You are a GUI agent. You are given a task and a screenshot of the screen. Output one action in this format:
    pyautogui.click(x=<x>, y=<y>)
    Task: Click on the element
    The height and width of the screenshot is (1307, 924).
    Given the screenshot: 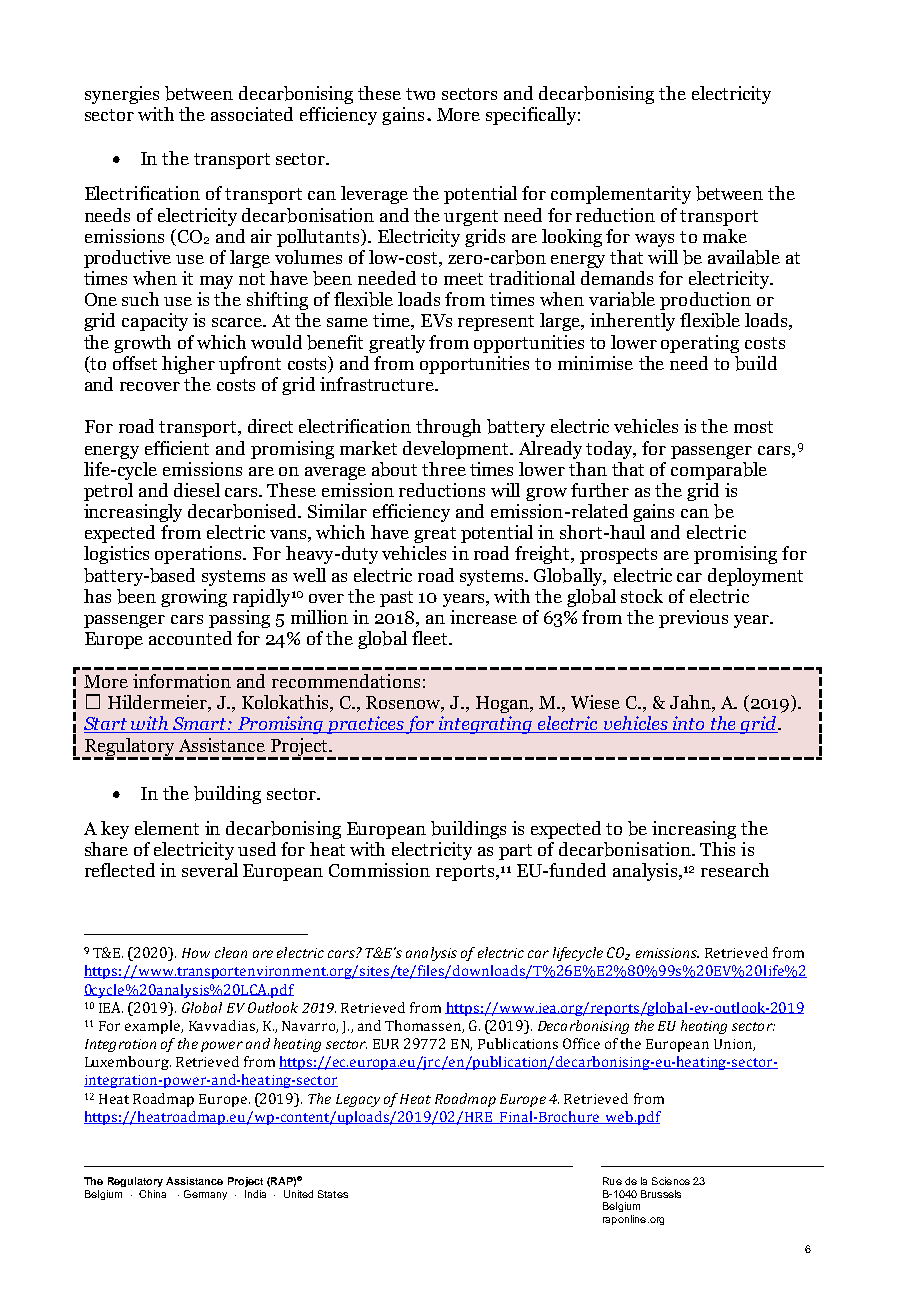 What is the action you would take?
    pyautogui.click(x=167, y=828)
